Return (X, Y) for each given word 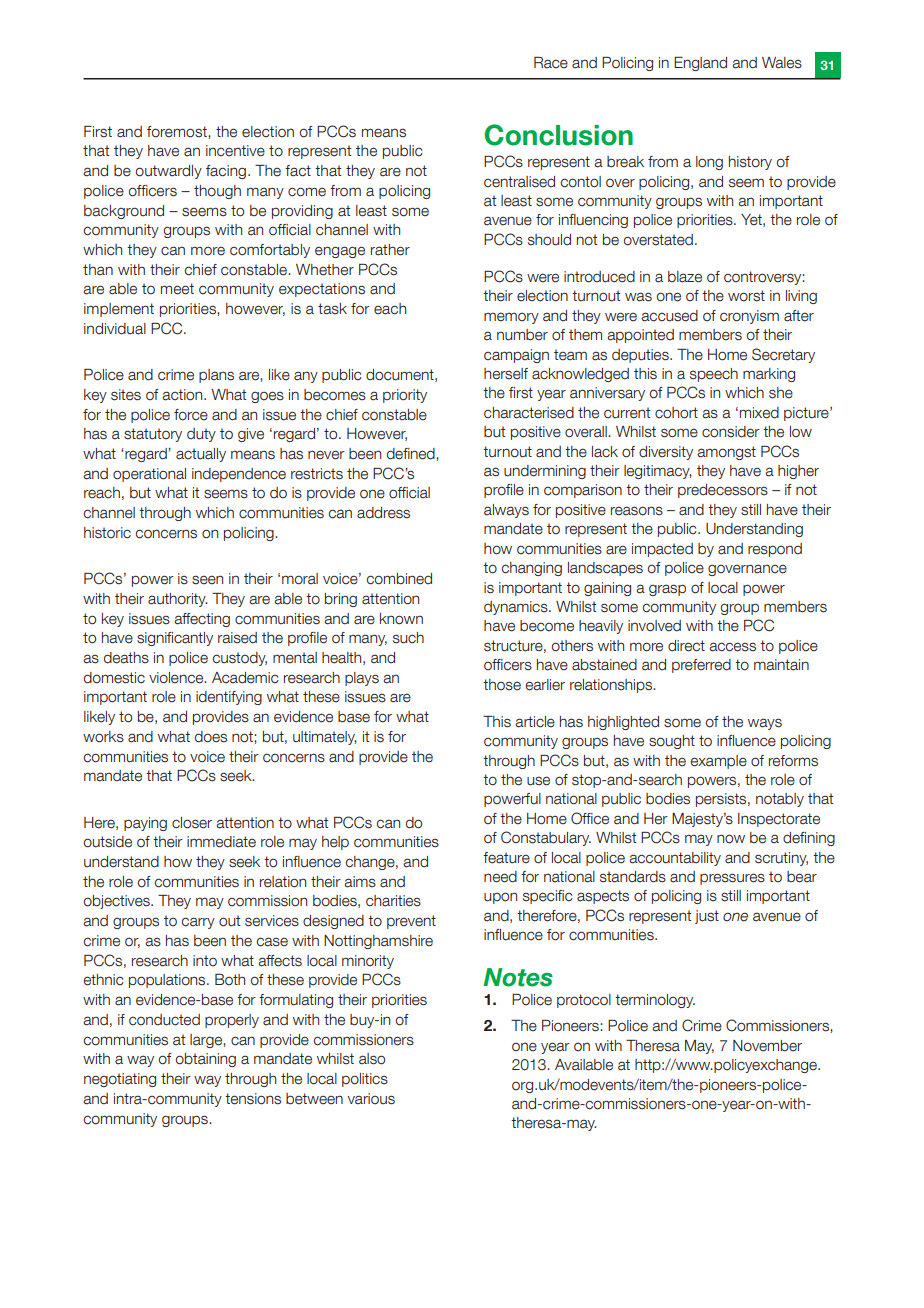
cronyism (749, 317)
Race (551, 63)
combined (399, 579)
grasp (667, 590)
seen (207, 580)
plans (216, 376)
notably (780, 800)
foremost (178, 132)
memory (511, 318)
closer (192, 823)
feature (506, 858)
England (700, 64)
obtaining (206, 1060)
